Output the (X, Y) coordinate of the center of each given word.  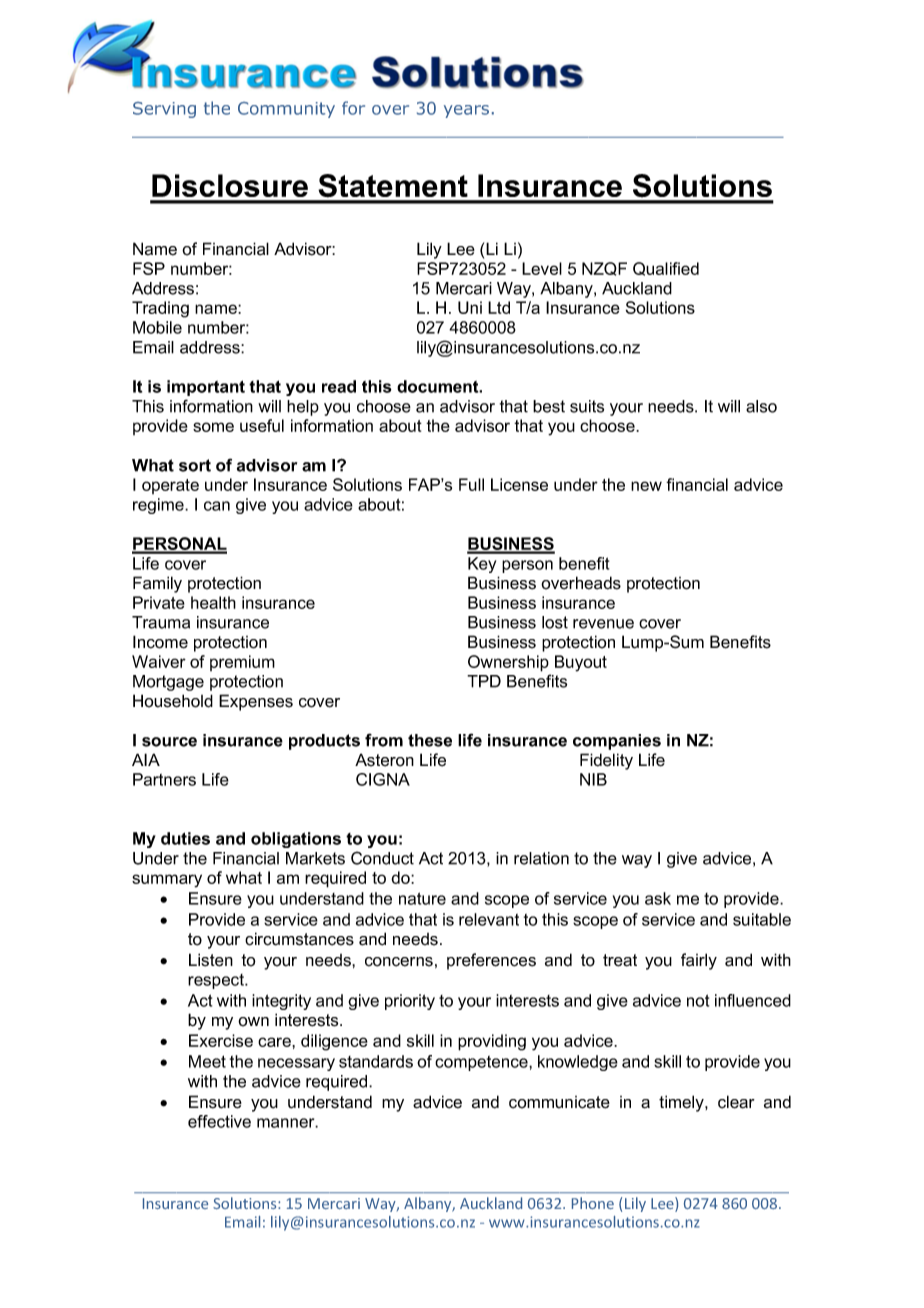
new (646, 486)
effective (219, 1121)
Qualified (666, 269)
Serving (164, 110)
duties (185, 838)
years (466, 111)
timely (682, 1103)
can (217, 506)
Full (471, 484)
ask (658, 898)
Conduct (382, 858)
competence (482, 1063)
